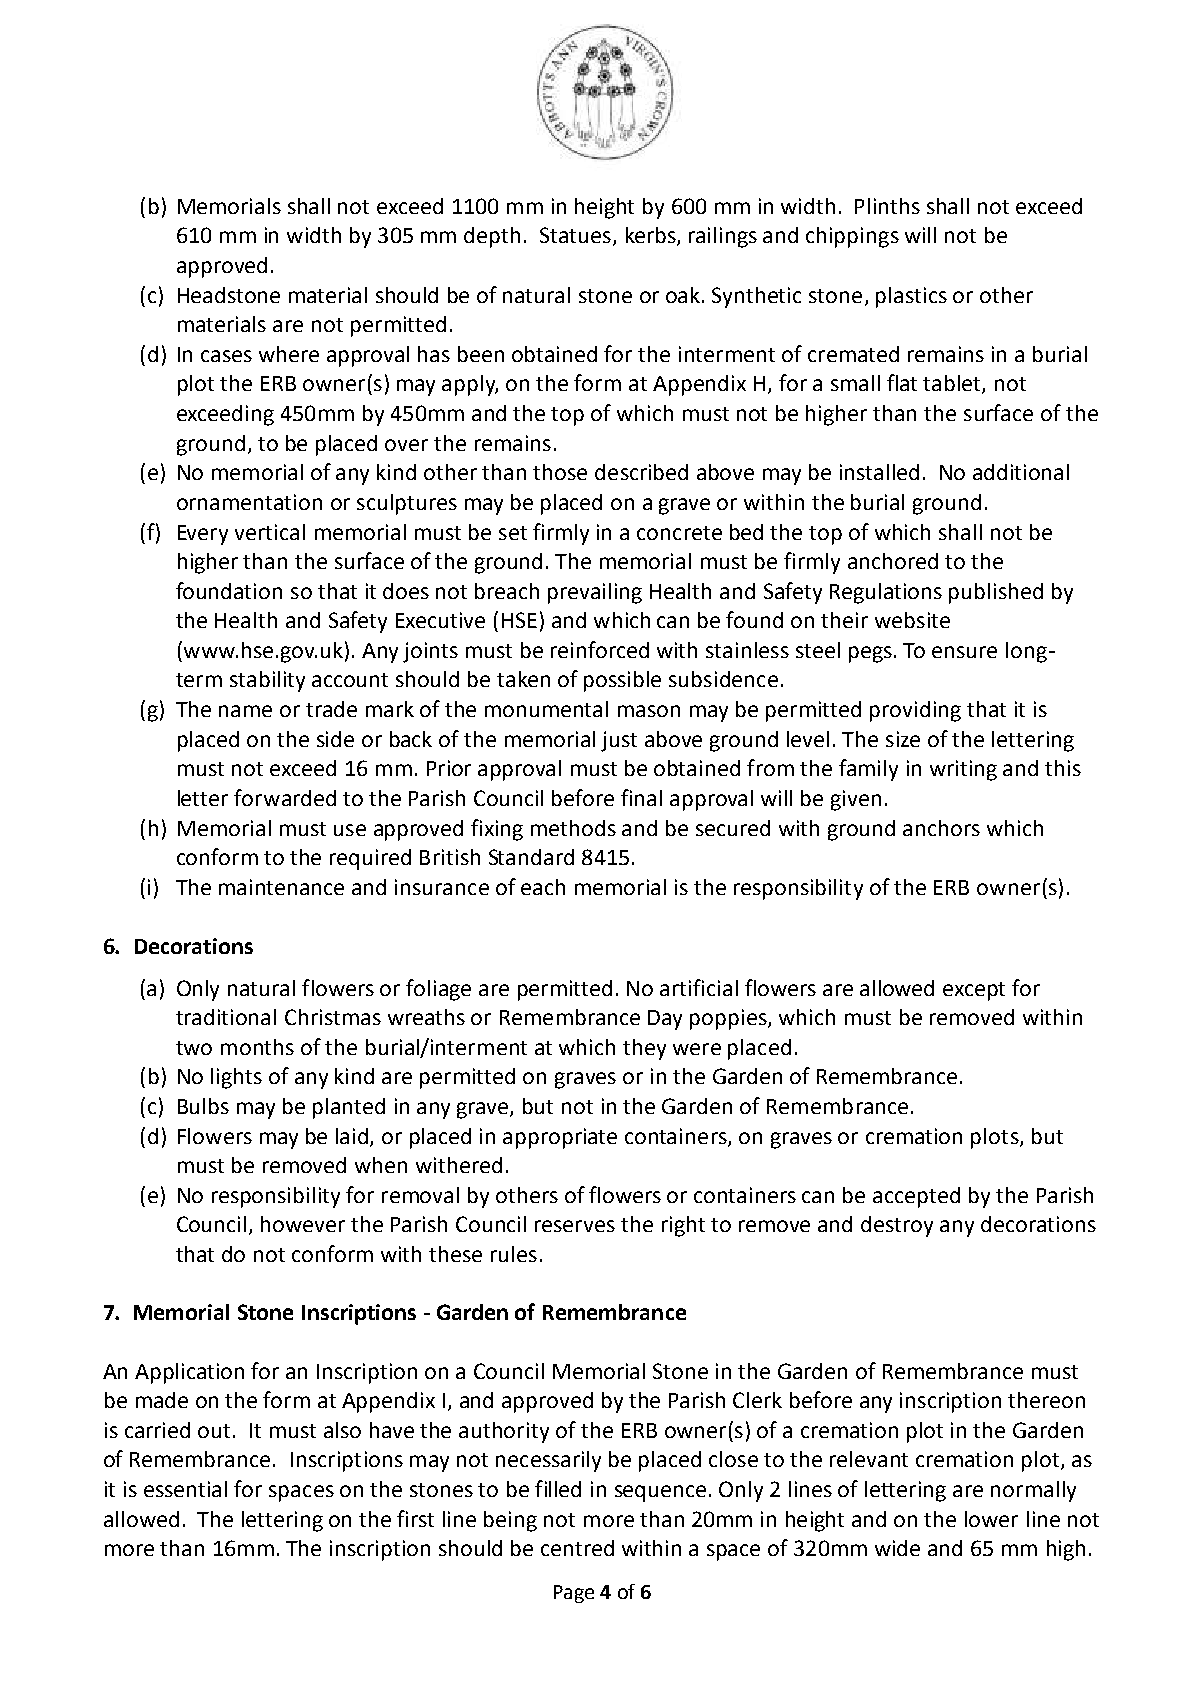 Image resolution: width=1203 pixels, height=1701 pixels. Describe the element at coordinates (185, 1489) in the screenshot. I see `essential` at that location.
